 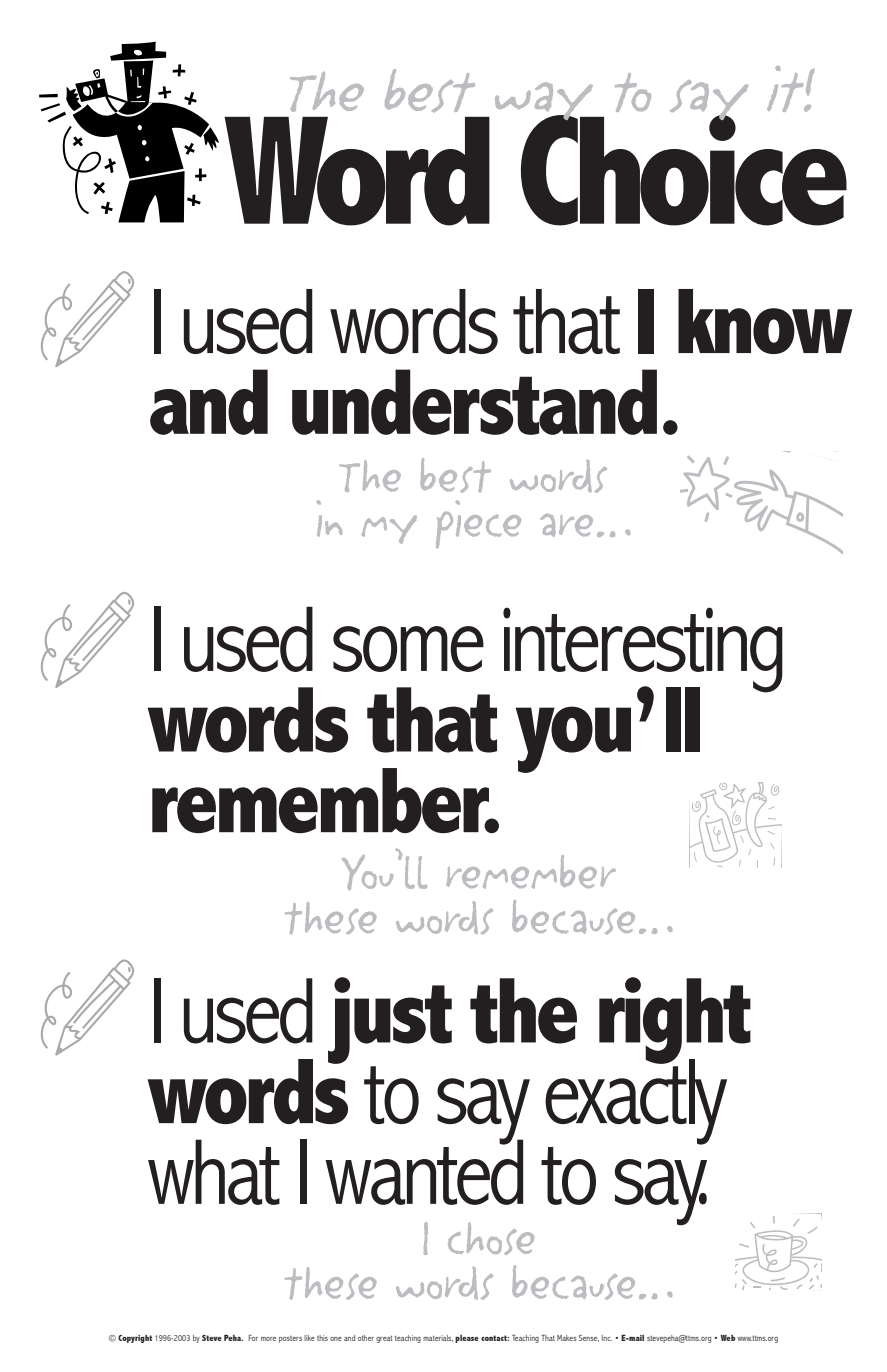 I want to click on know, so click(x=765, y=321).
